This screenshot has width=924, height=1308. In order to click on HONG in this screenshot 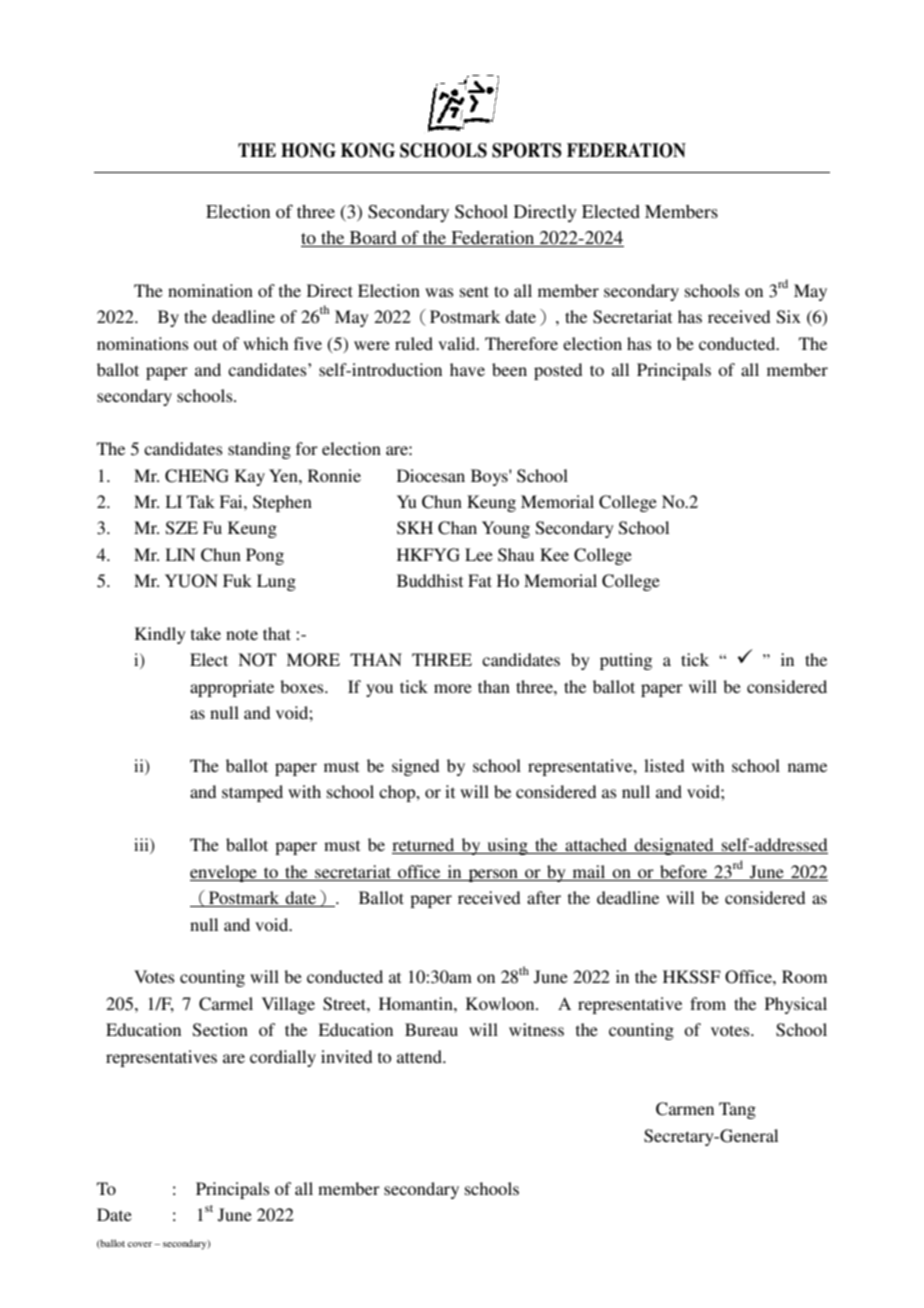, I will do `click(308, 150)`.
